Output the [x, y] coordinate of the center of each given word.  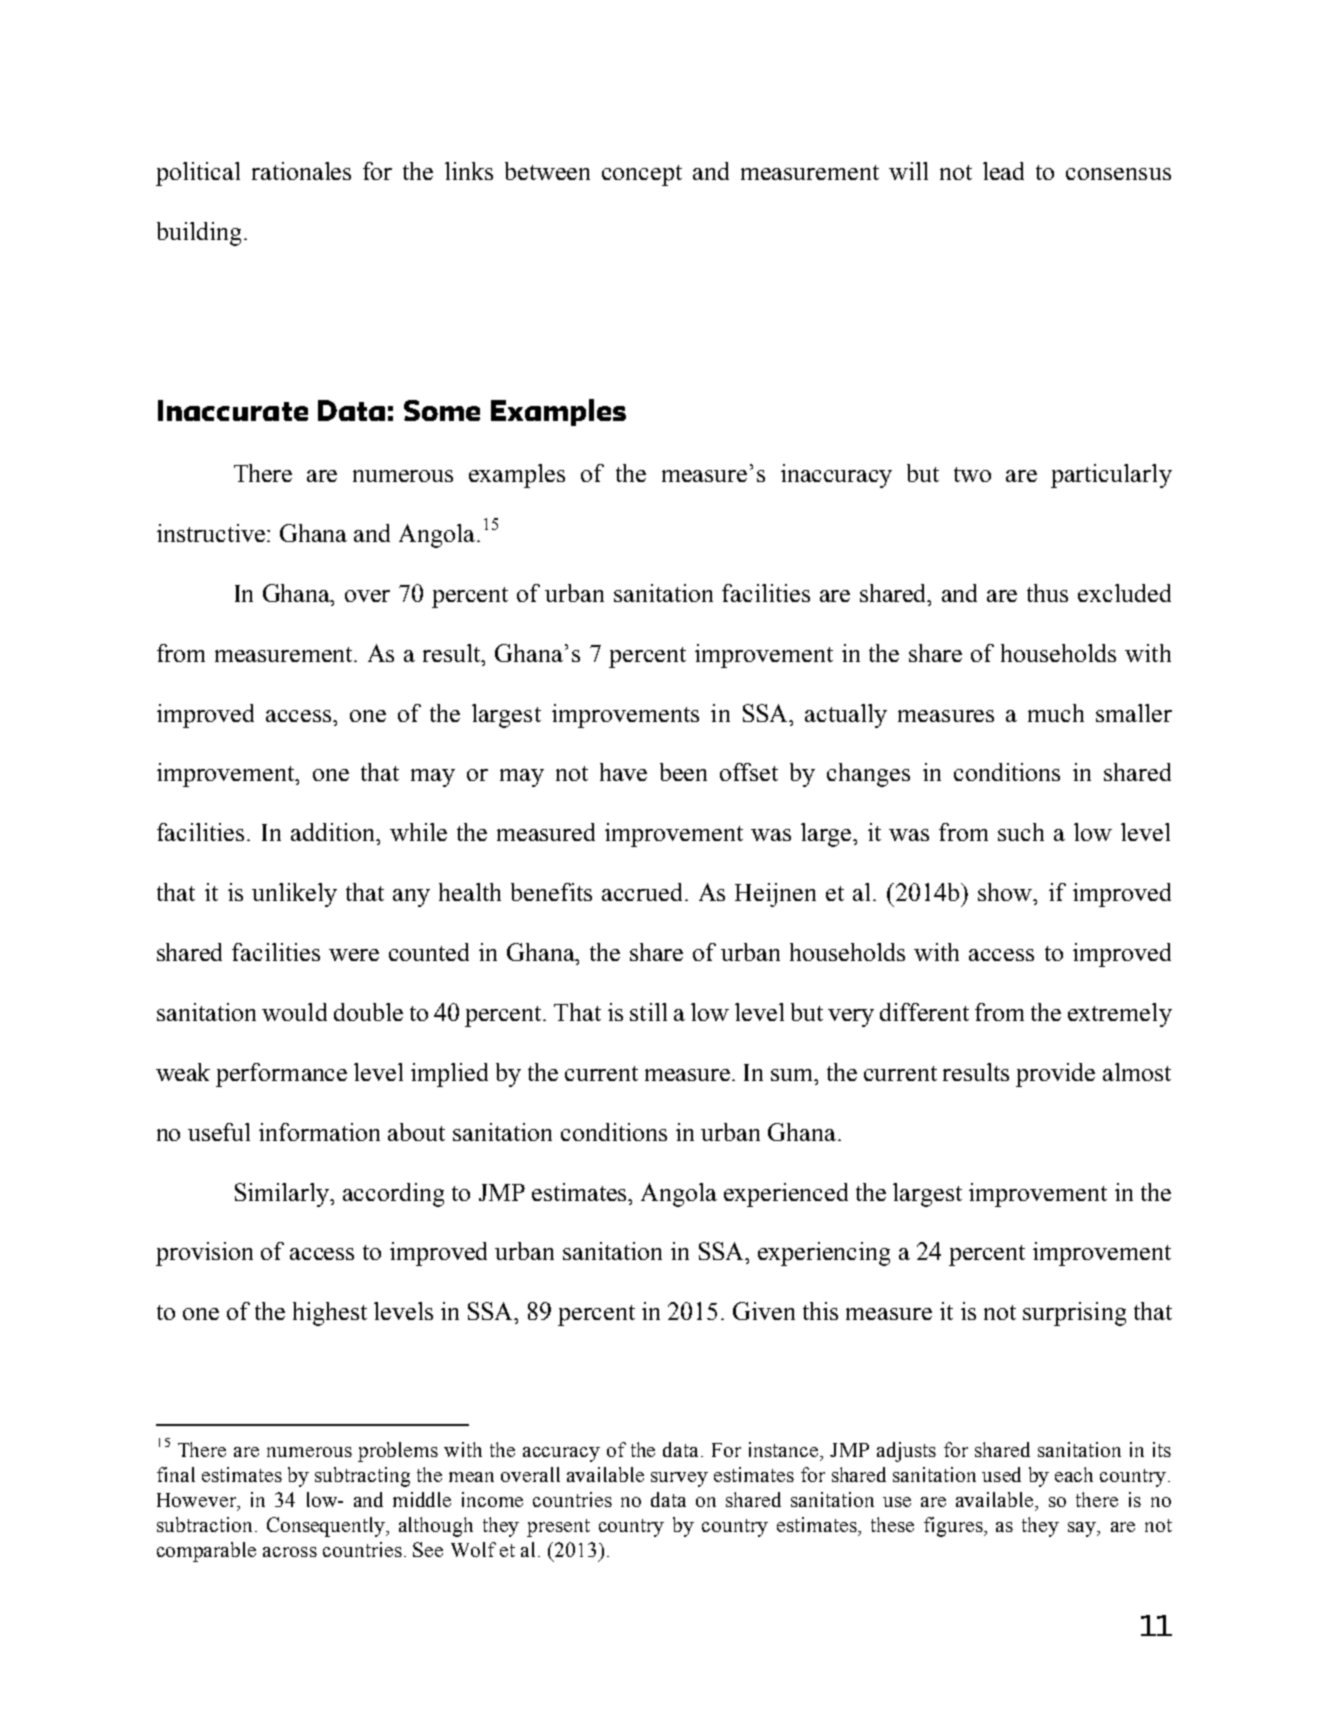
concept [642, 175]
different [924, 1012]
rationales [301, 171]
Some [442, 410]
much [1056, 713]
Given [764, 1311]
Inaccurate [233, 410]
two [972, 474]
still [648, 1012]
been [683, 772]
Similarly [283, 1195]
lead [1003, 171]
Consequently [327, 1527]
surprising [1074, 1314]
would [294, 1012]
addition [334, 832]
